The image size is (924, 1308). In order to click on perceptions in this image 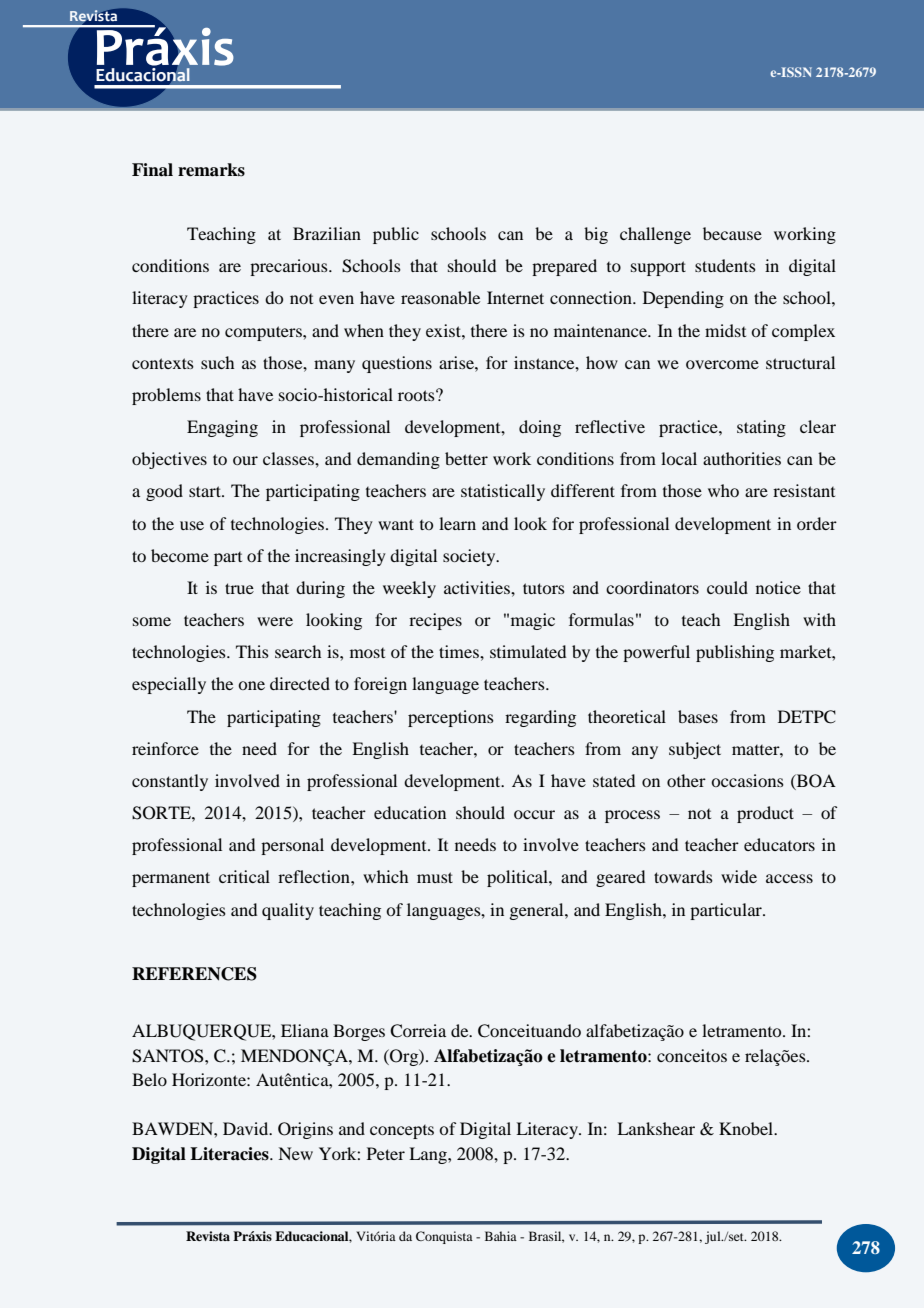, I will do `click(451, 718)`.
